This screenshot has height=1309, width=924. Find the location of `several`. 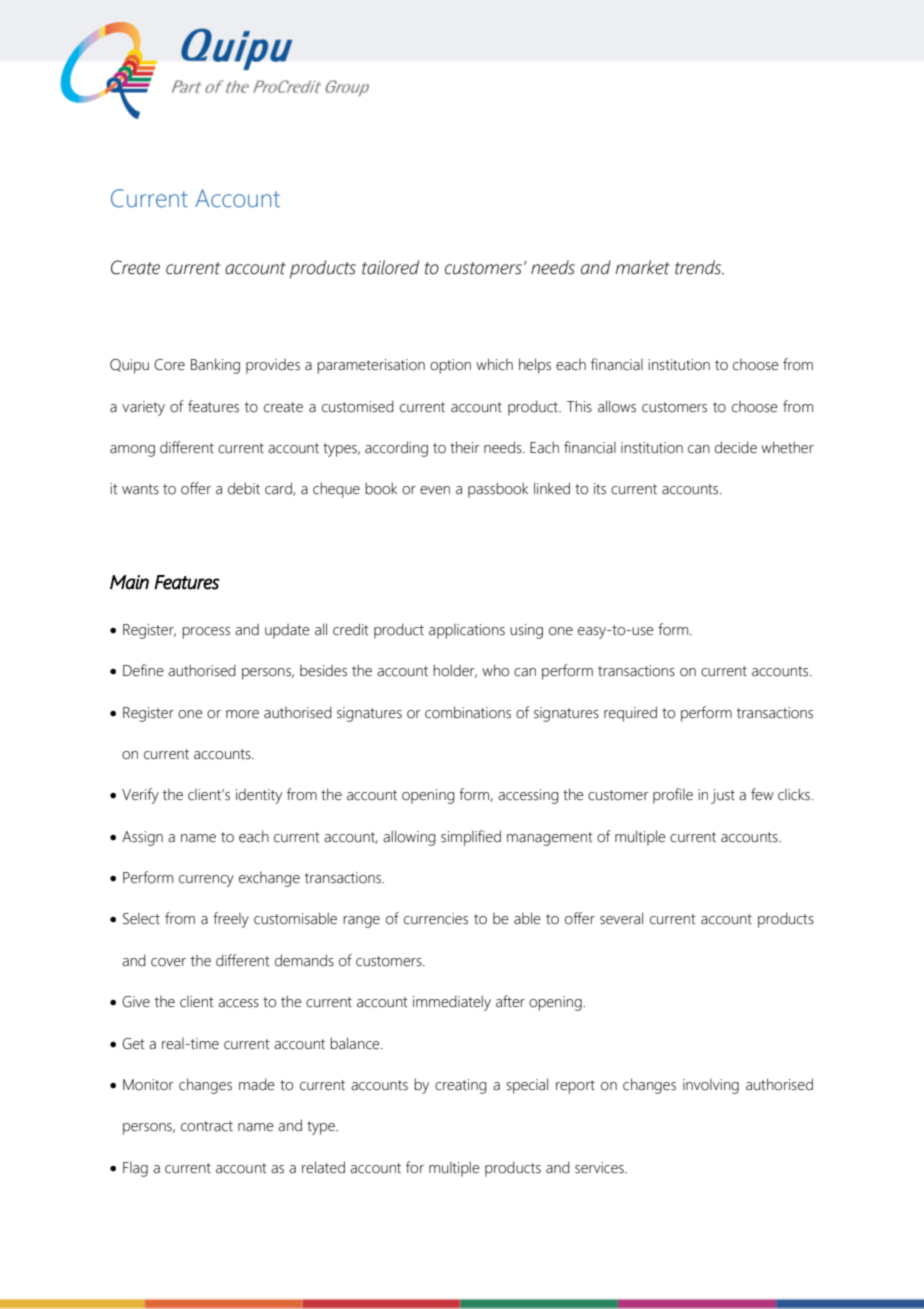

several is located at coordinates (621, 918).
